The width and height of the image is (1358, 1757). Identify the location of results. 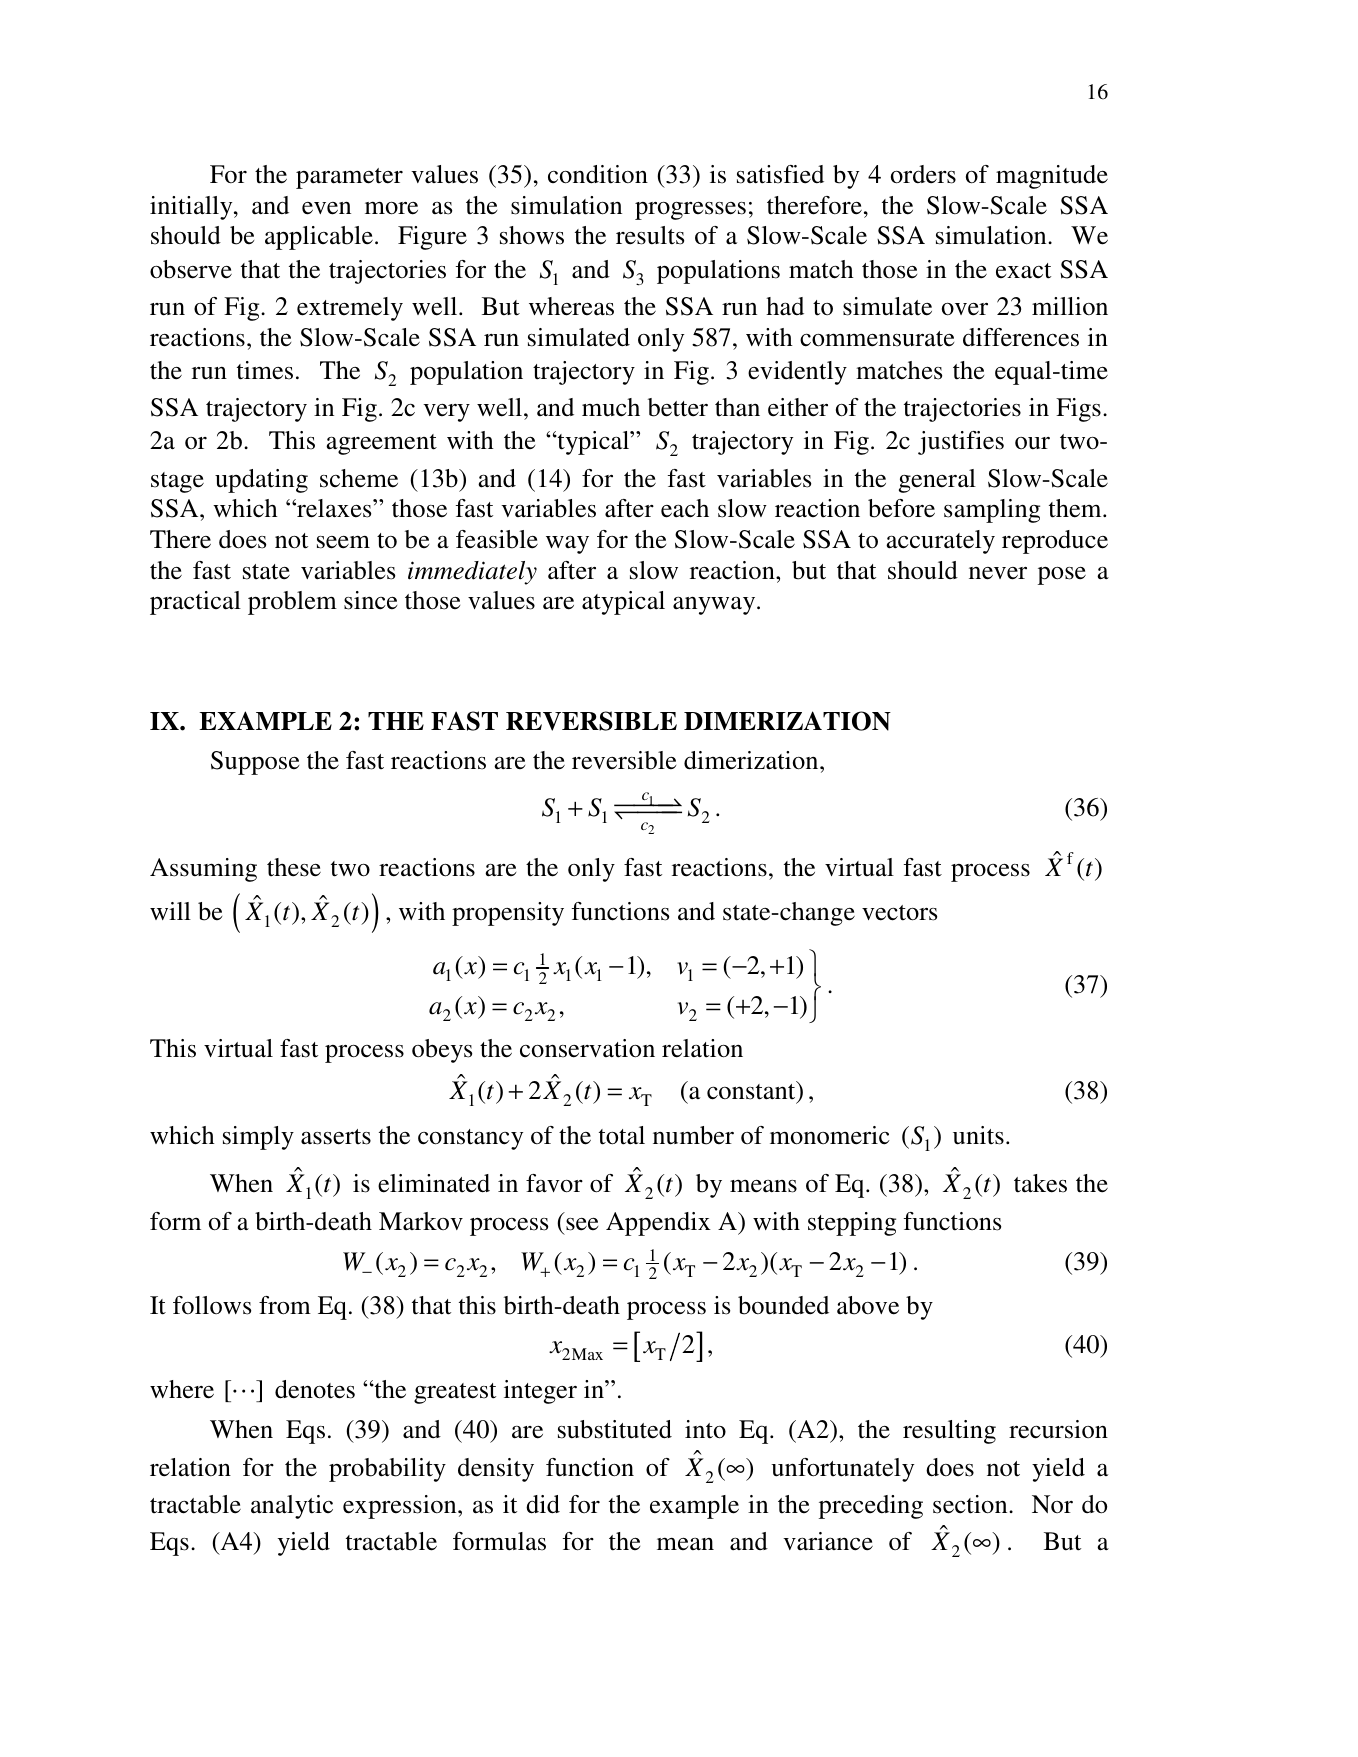
(650, 235).
